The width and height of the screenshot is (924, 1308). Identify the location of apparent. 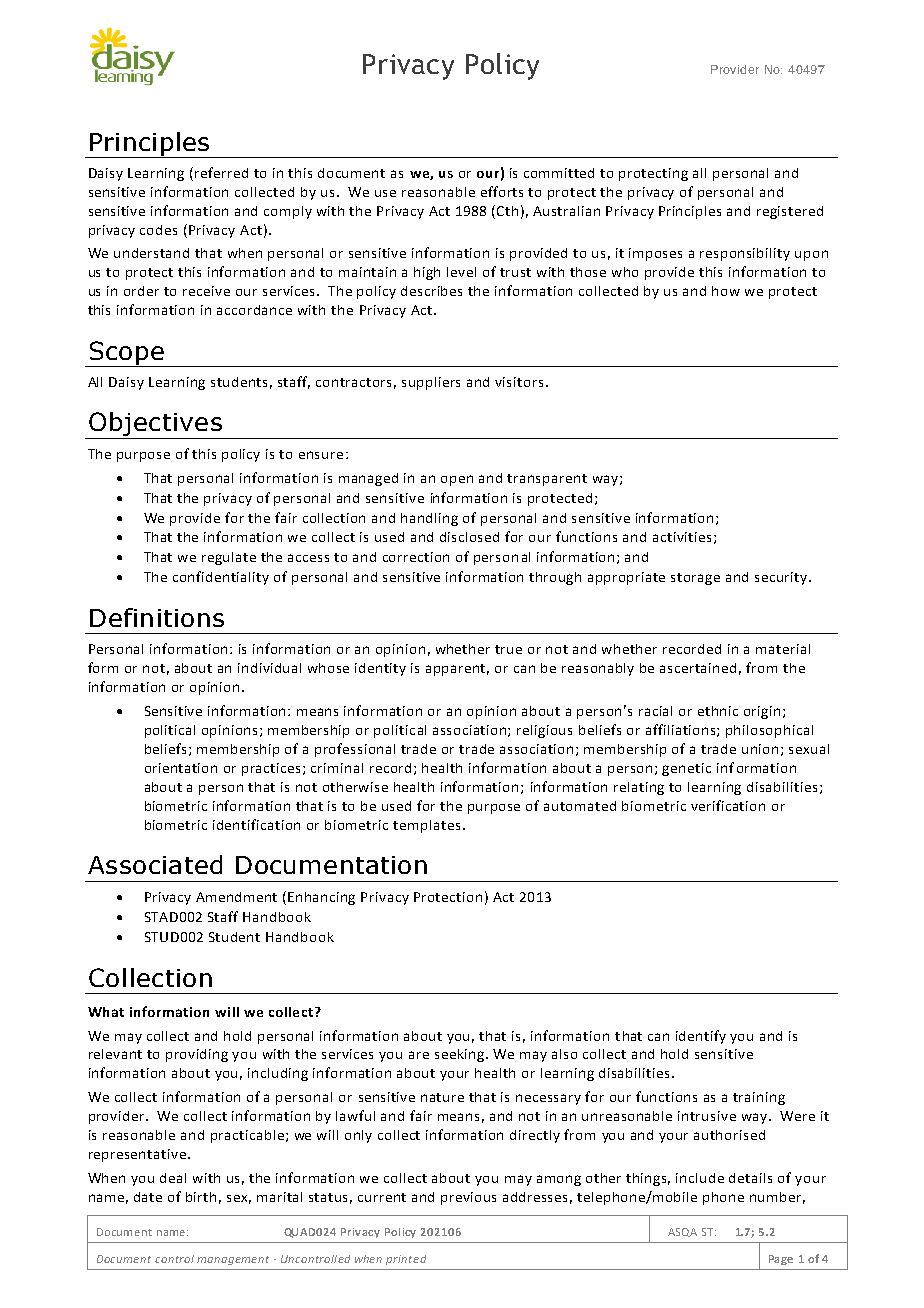
(457, 670).
